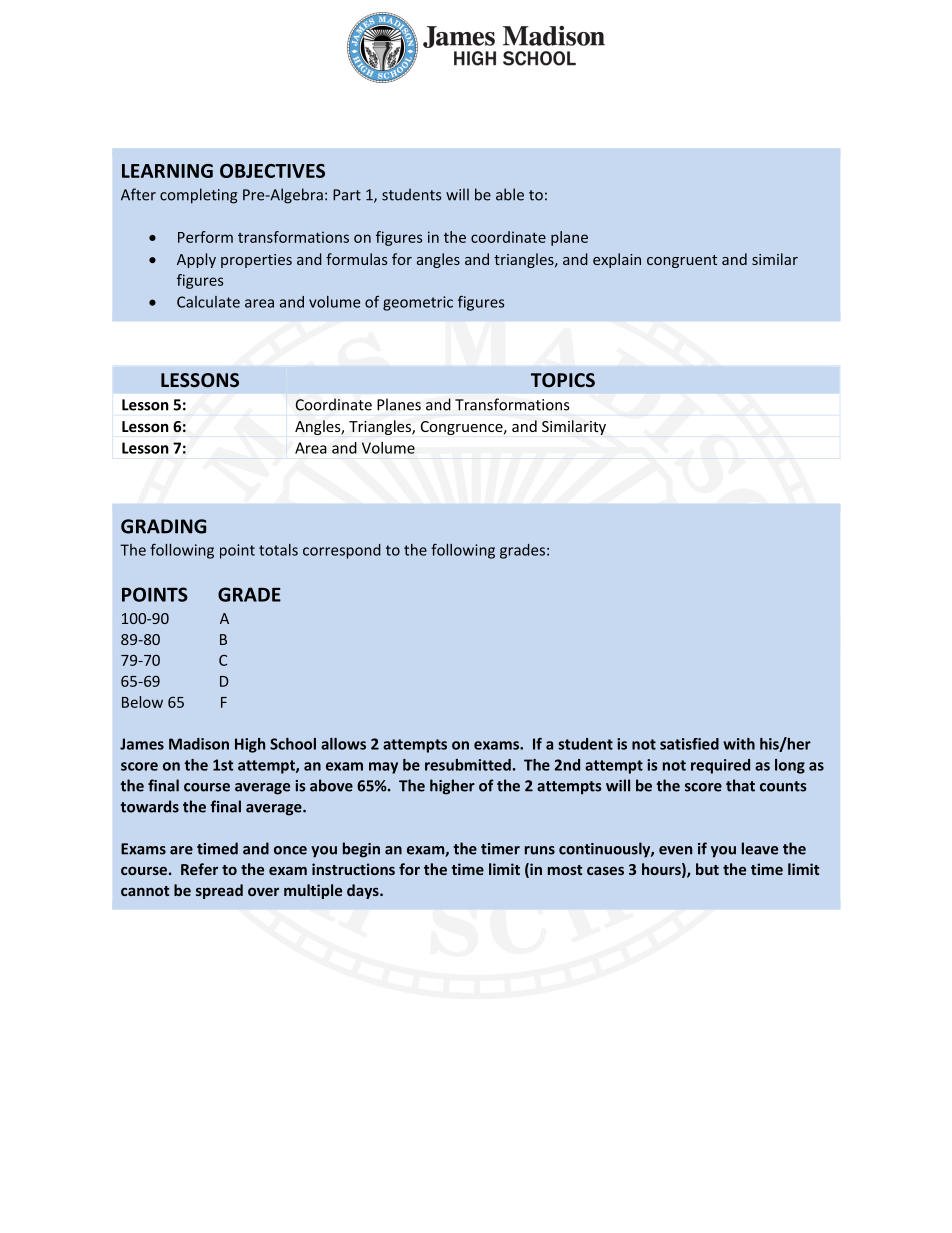  What do you see at coordinates (682, 261) in the screenshot?
I see `congruent` at bounding box center [682, 261].
